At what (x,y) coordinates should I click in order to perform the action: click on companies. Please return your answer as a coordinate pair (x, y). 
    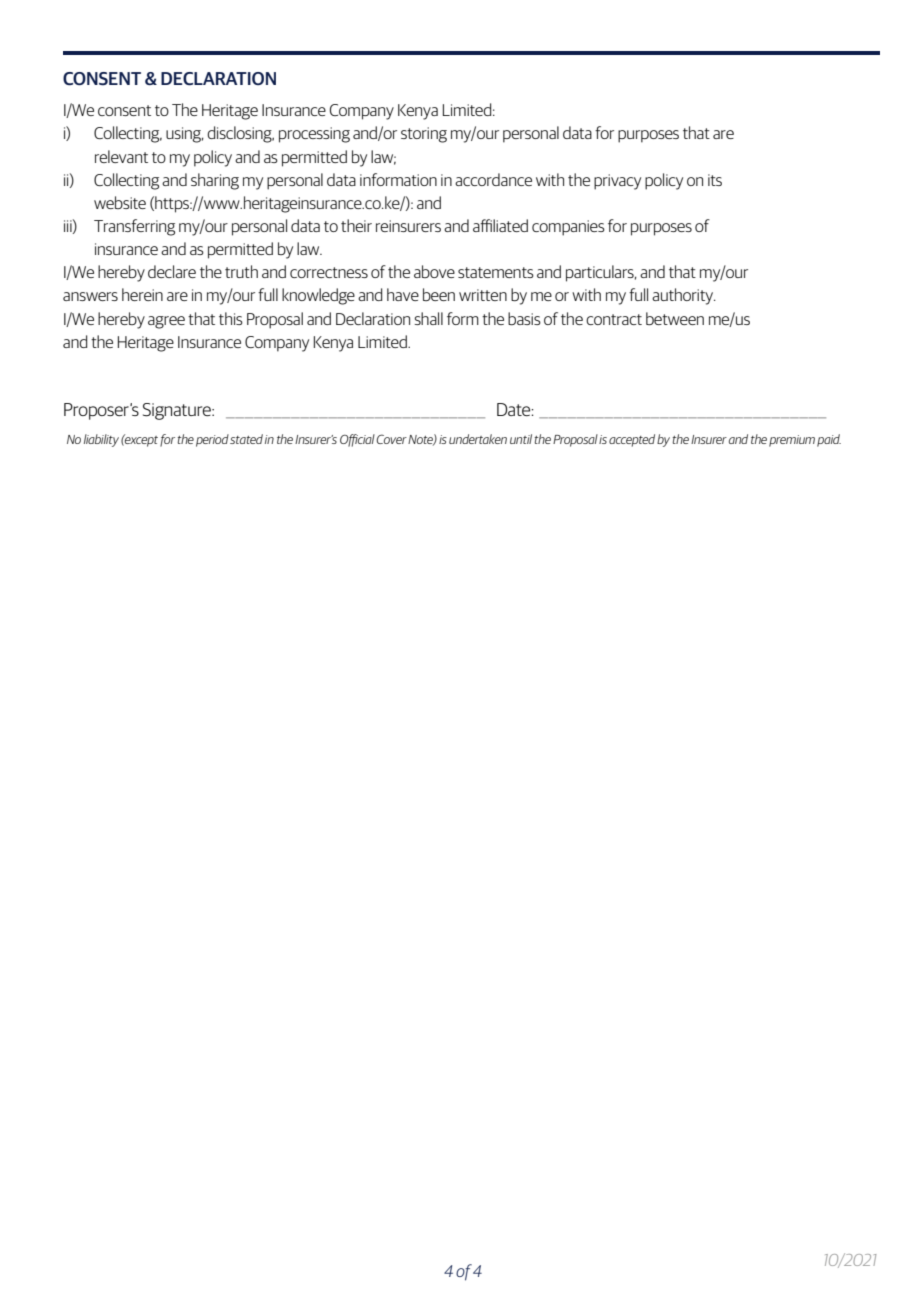
    Looking at the image, I should click on (568, 228).
